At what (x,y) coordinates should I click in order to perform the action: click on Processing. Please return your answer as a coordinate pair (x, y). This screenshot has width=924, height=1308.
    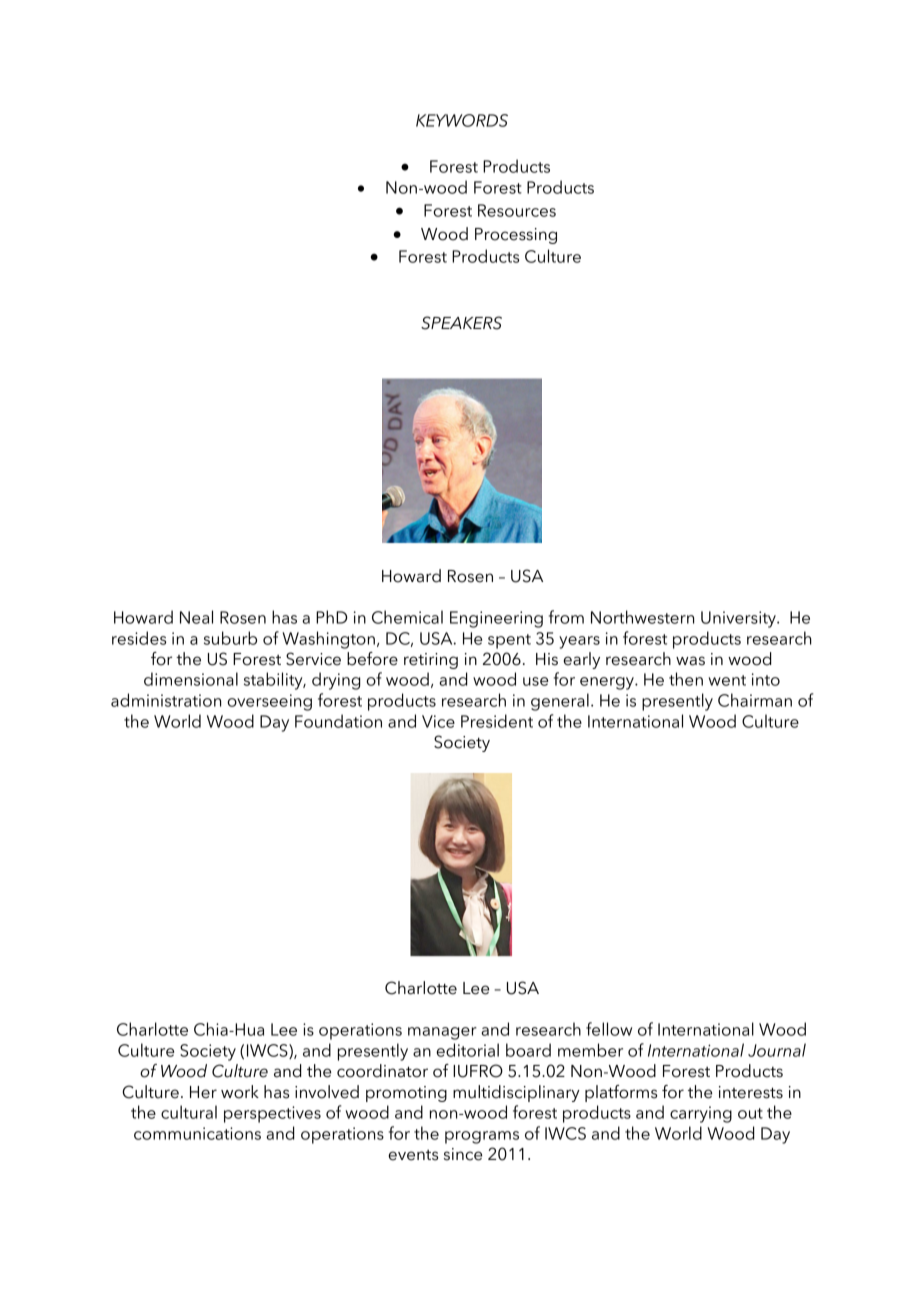
    Looking at the image, I should click on (516, 236).
